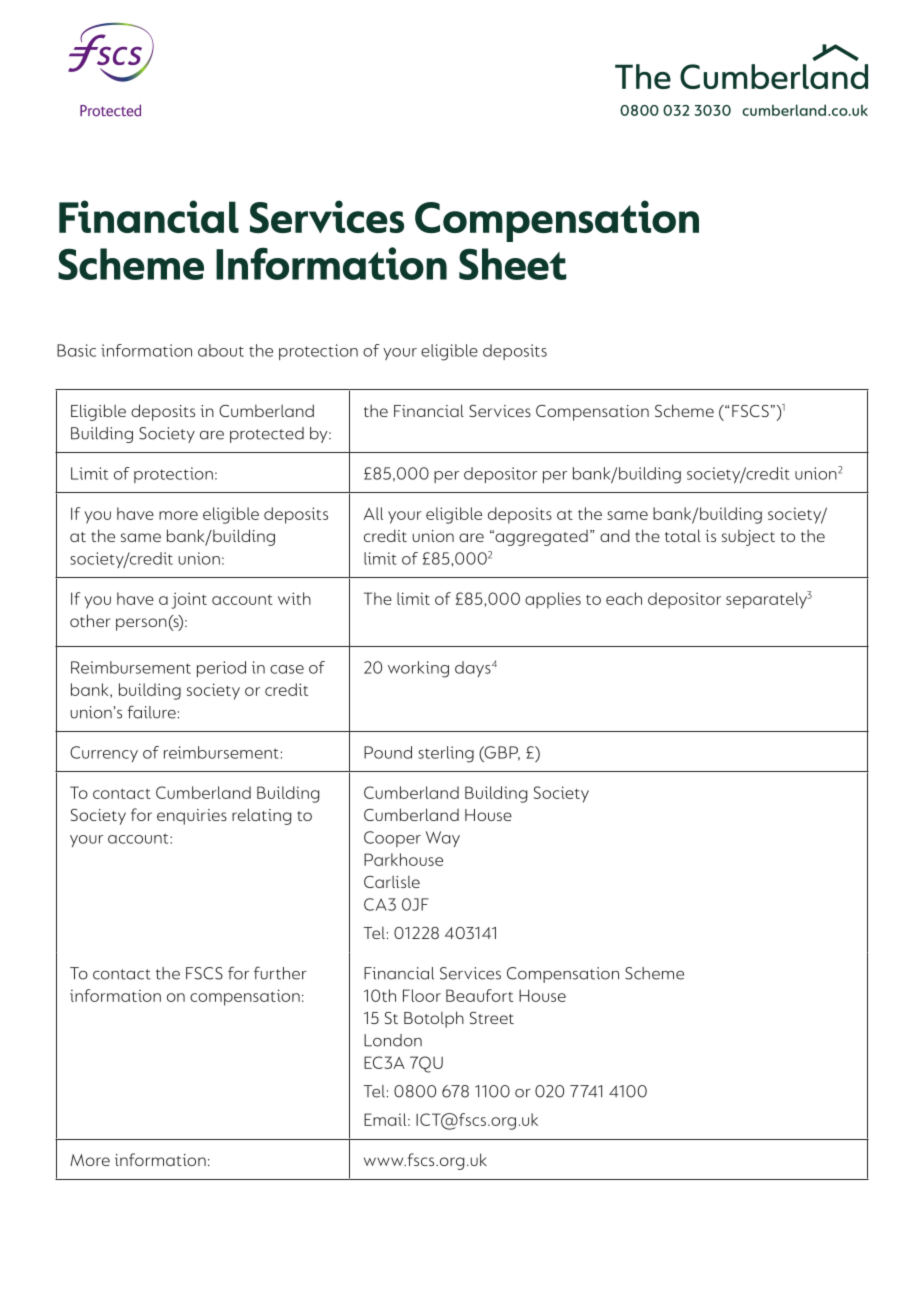  What do you see at coordinates (446, 754) in the page?
I see `sterling` at bounding box center [446, 754].
